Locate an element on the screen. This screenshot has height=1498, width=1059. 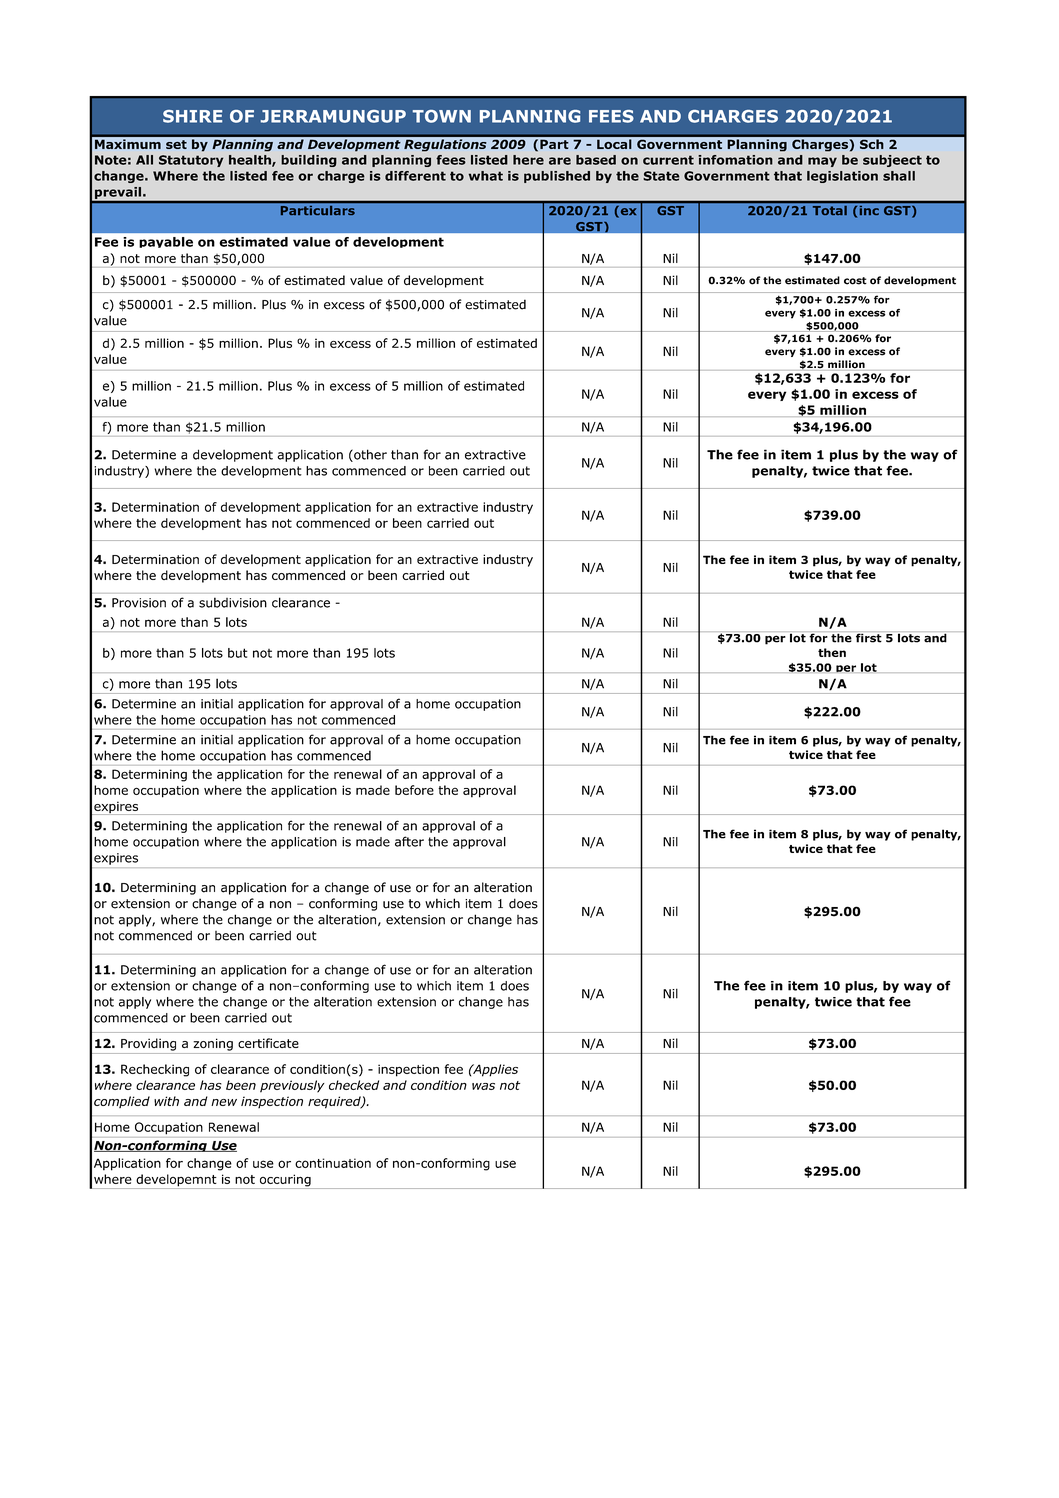
published is located at coordinates (557, 177).
